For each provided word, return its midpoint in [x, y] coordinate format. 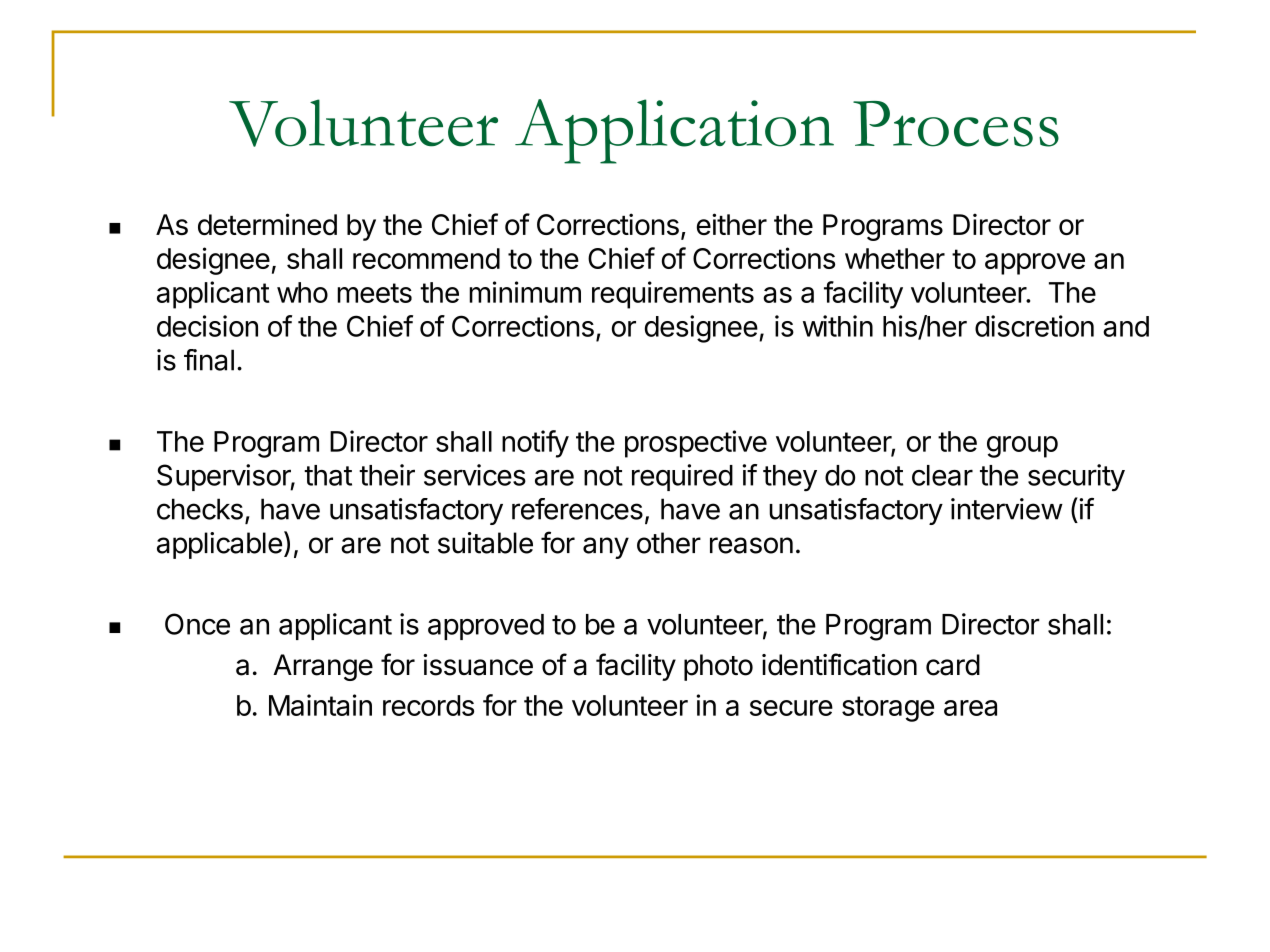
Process [956, 124]
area [970, 708]
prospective [696, 444]
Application [674, 131]
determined [267, 224]
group [1022, 447]
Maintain [320, 705]
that [328, 475]
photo [718, 667]
